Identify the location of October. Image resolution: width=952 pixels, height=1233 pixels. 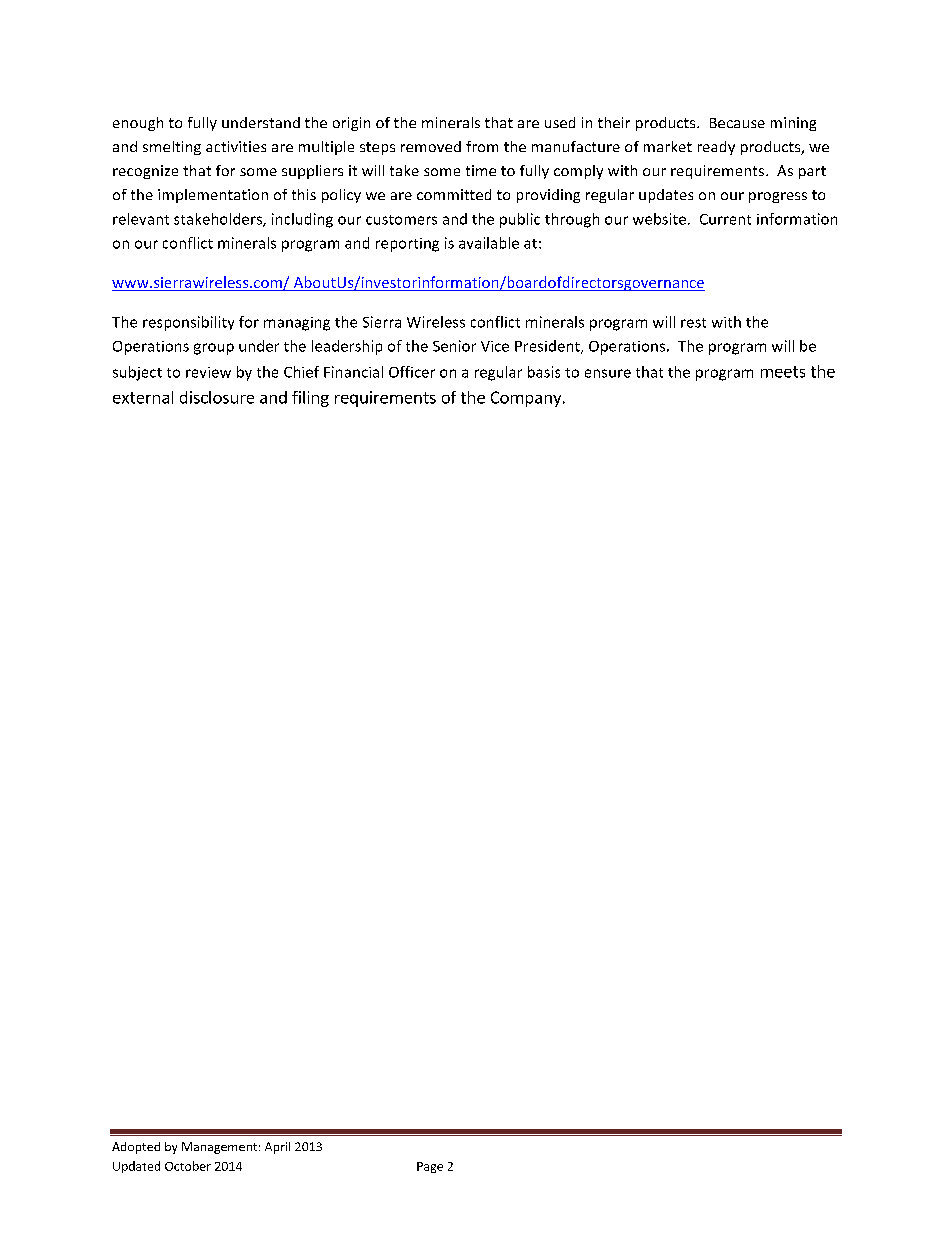
(188, 1166).
